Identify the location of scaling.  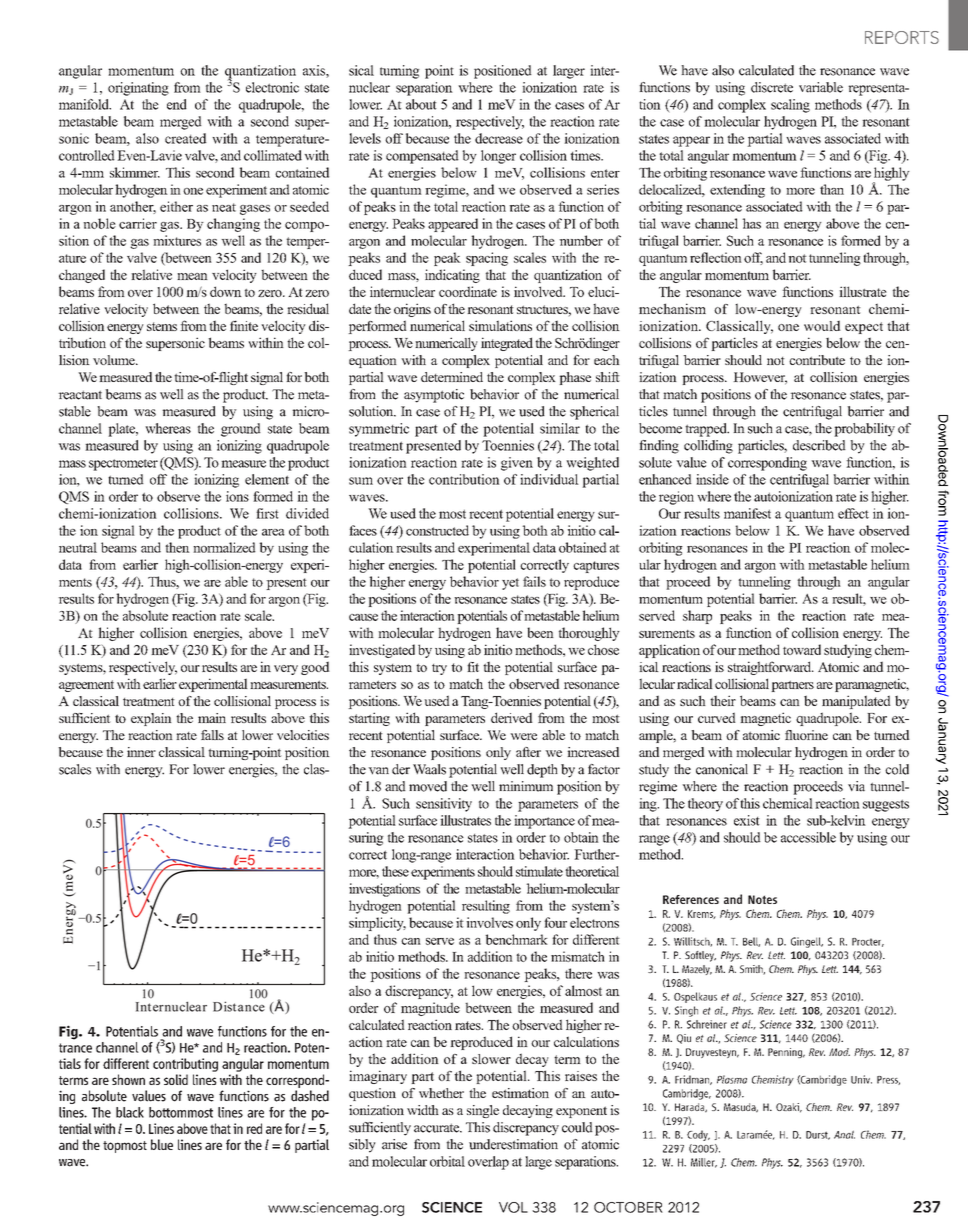
(790, 106).
